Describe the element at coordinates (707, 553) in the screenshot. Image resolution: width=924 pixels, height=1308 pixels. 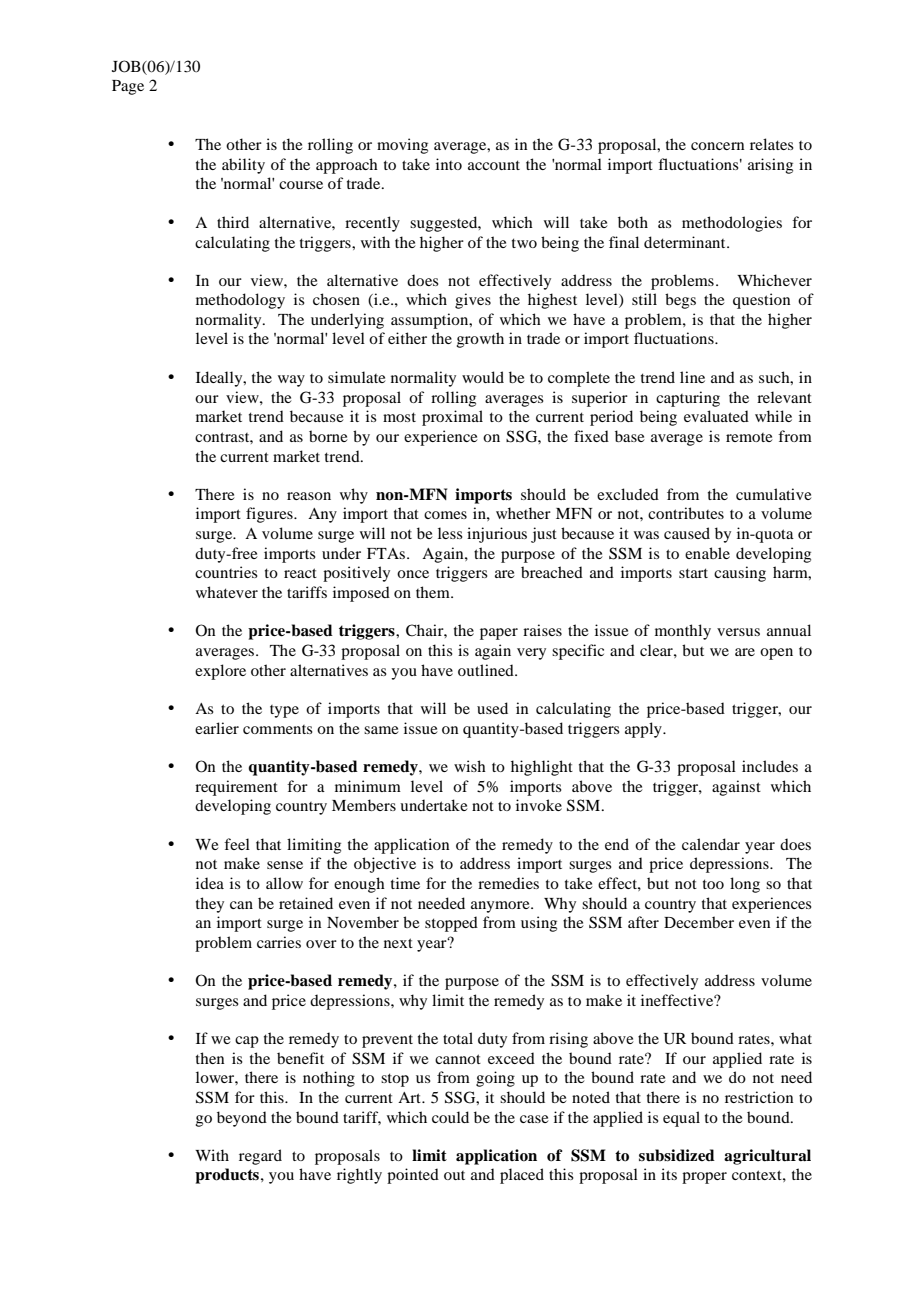
I see `enable` at that location.
